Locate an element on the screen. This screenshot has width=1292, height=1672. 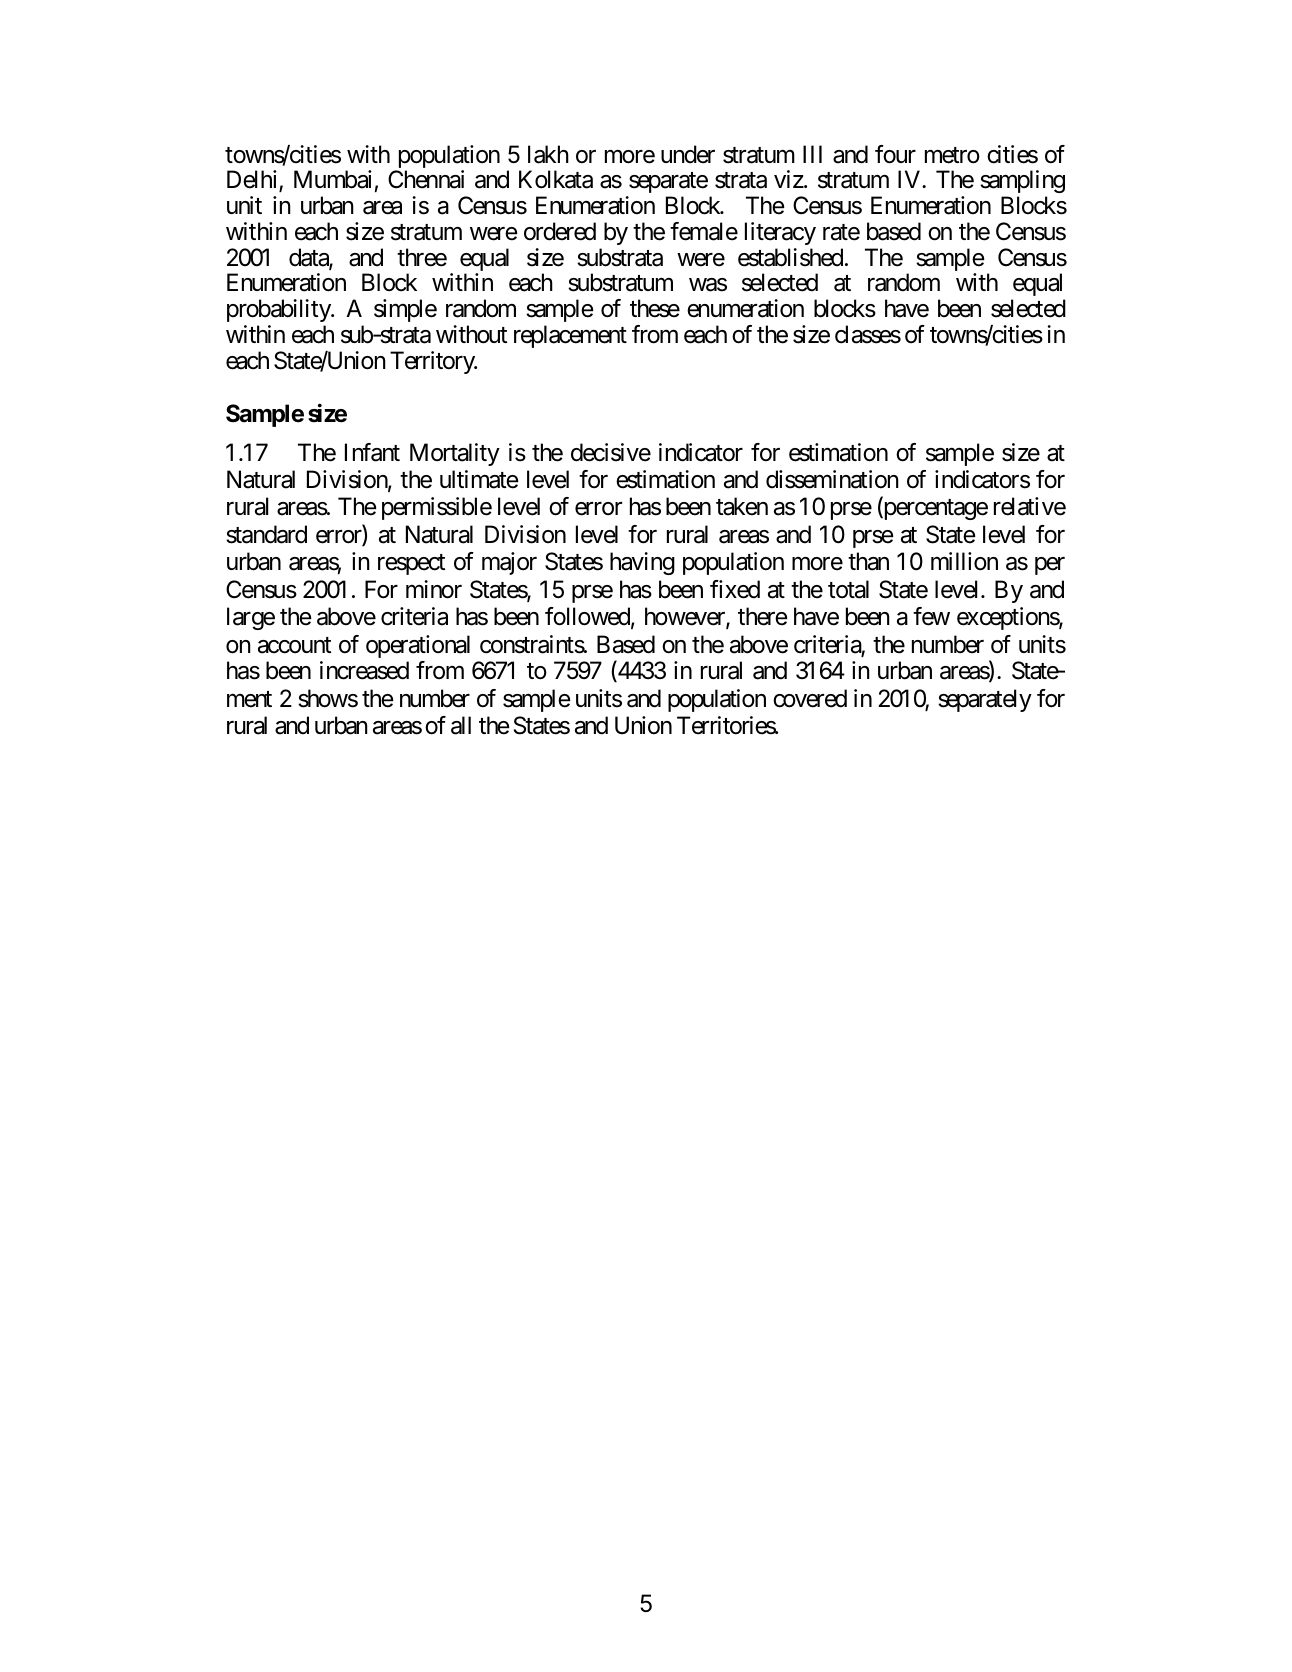
established is located at coordinates (790, 257).
